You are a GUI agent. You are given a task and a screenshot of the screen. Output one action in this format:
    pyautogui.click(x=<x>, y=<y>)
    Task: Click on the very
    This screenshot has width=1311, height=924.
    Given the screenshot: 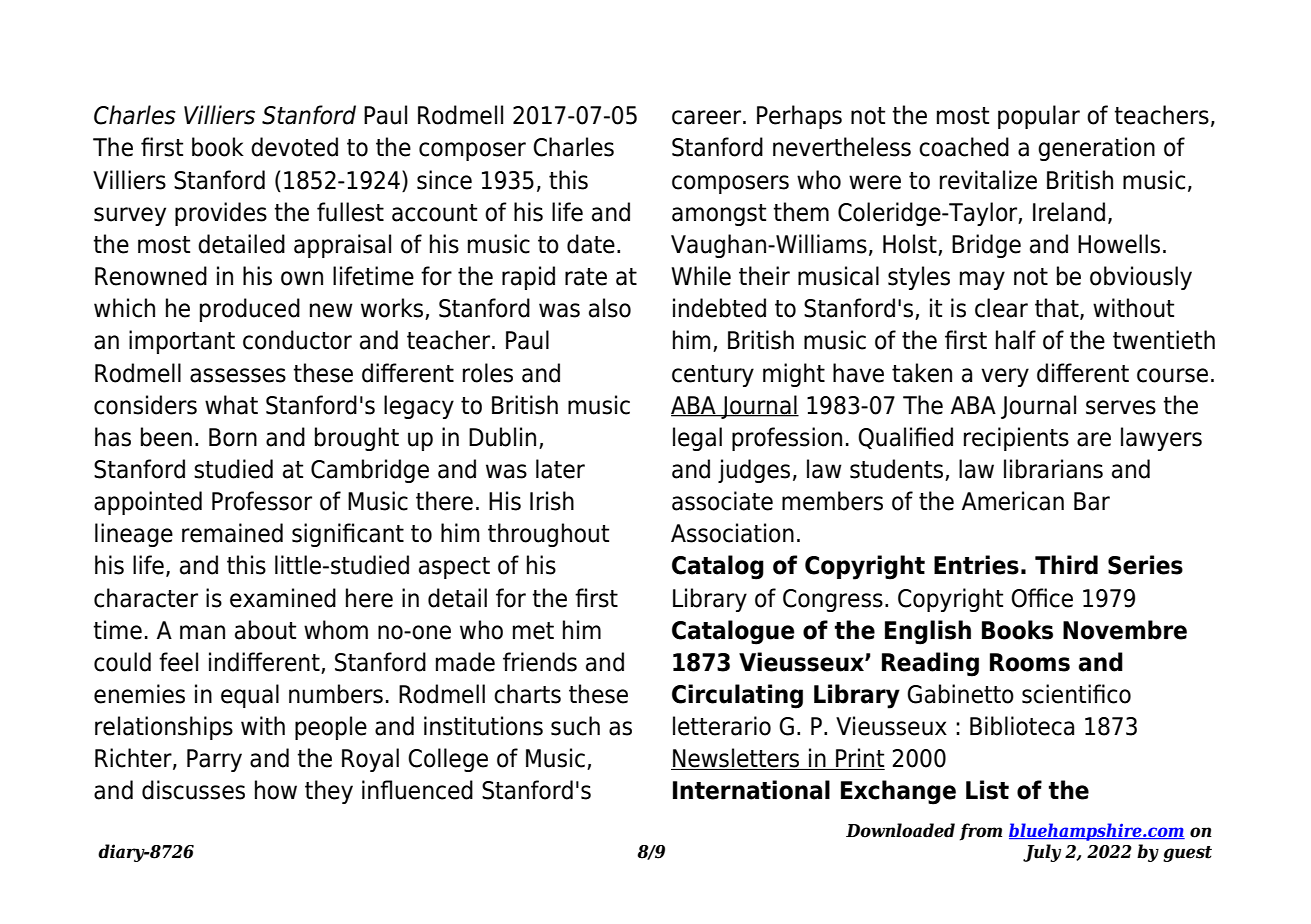 What is the action you would take?
    pyautogui.click(x=1005, y=377)
